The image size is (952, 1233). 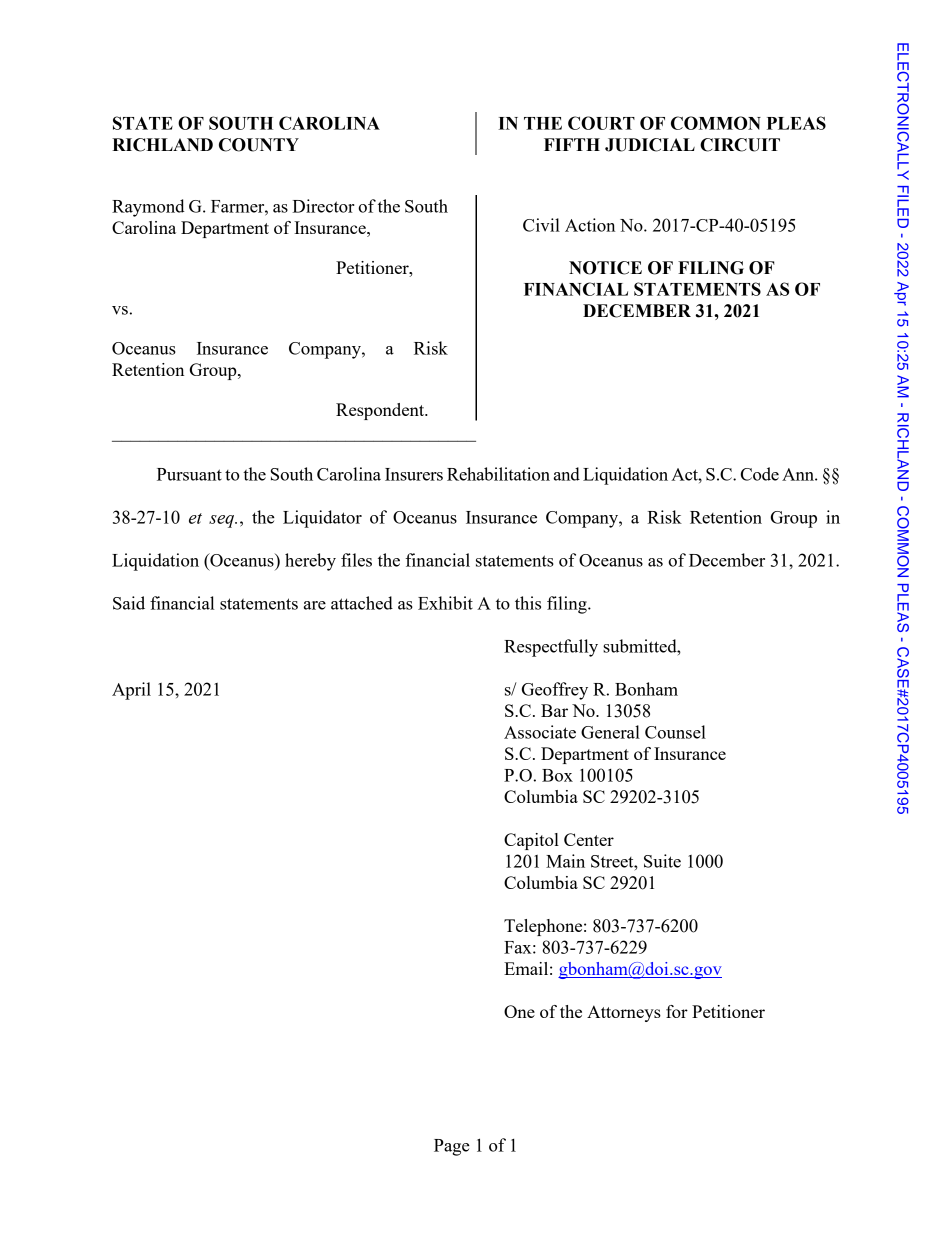 I want to click on Insurers, so click(x=414, y=474).
